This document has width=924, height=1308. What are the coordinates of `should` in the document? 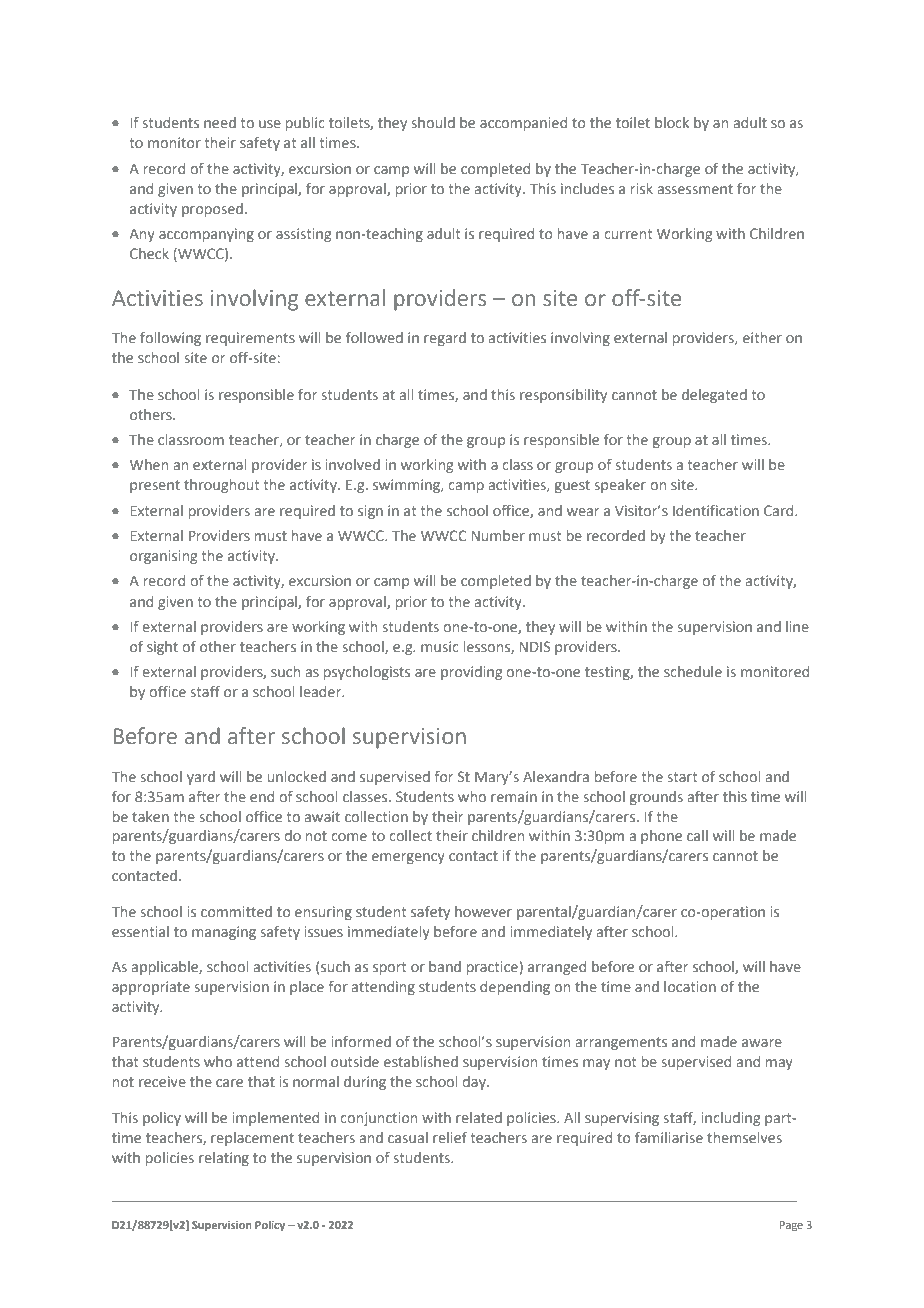 It's located at (433, 122).
